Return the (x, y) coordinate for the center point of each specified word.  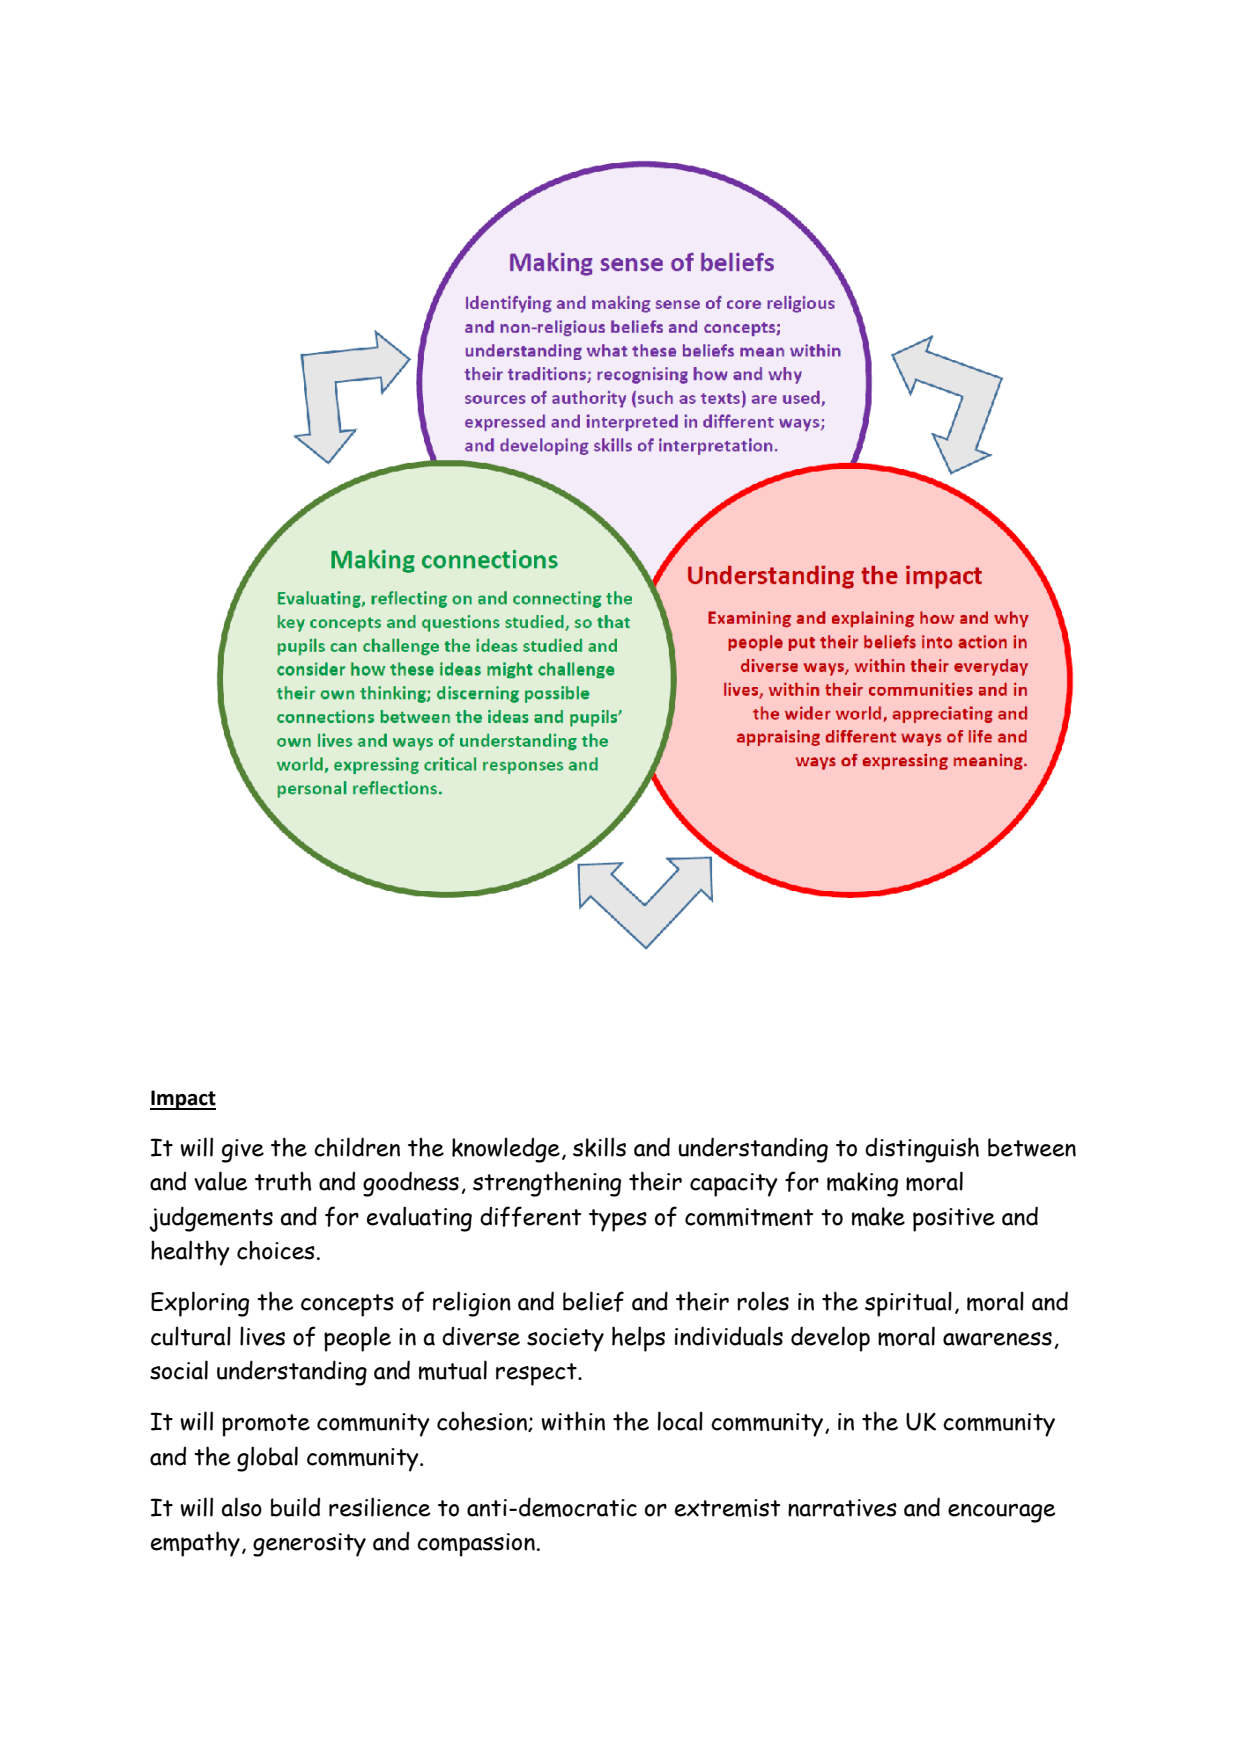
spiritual (908, 1304)
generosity (309, 1545)
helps (638, 1339)
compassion (476, 1545)
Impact (183, 1100)
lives (262, 1336)
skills (599, 1147)
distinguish (922, 1150)
